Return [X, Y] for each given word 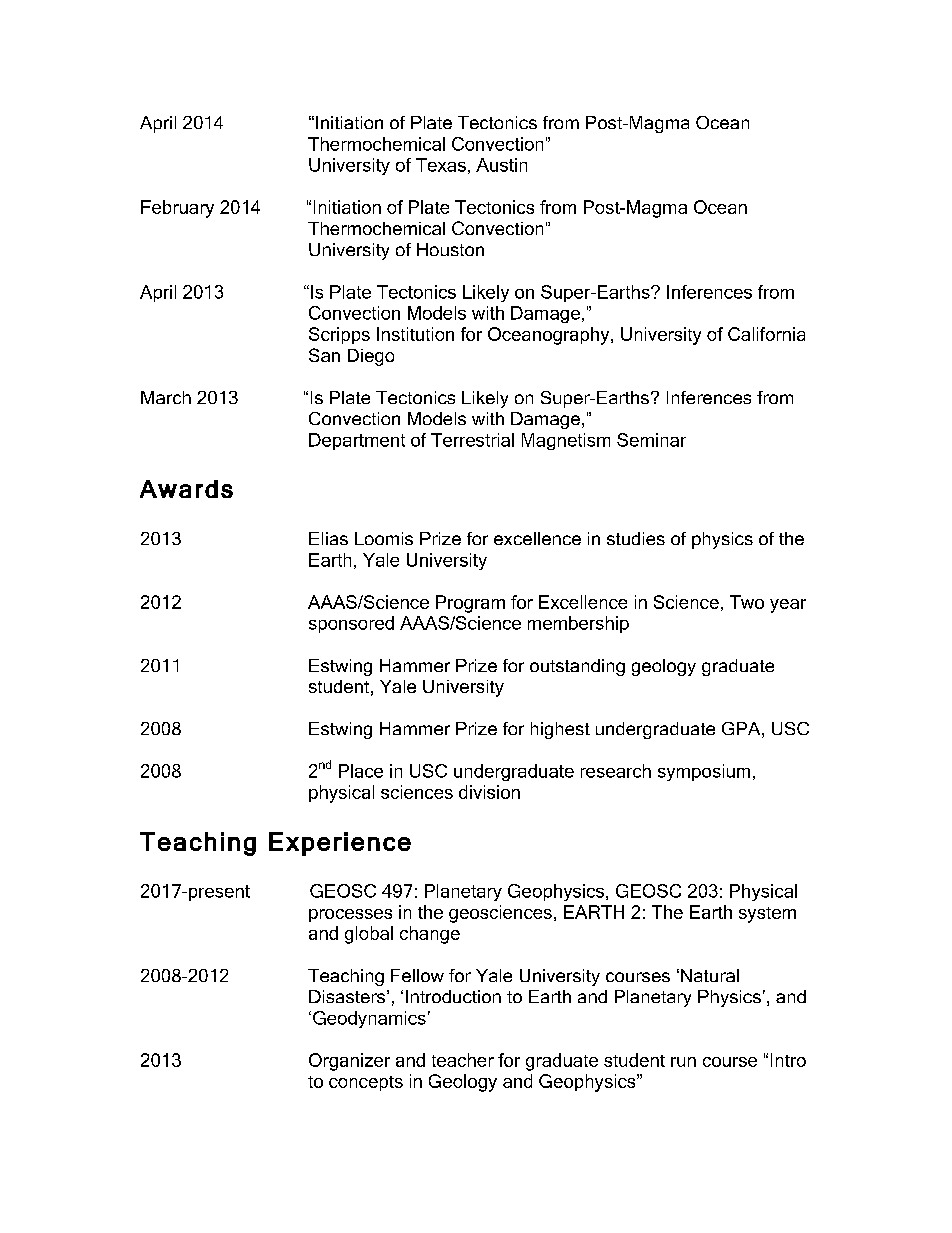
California [766, 334]
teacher [463, 1060]
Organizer [349, 1062]
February [177, 209]
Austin [501, 165]
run [683, 1062]
